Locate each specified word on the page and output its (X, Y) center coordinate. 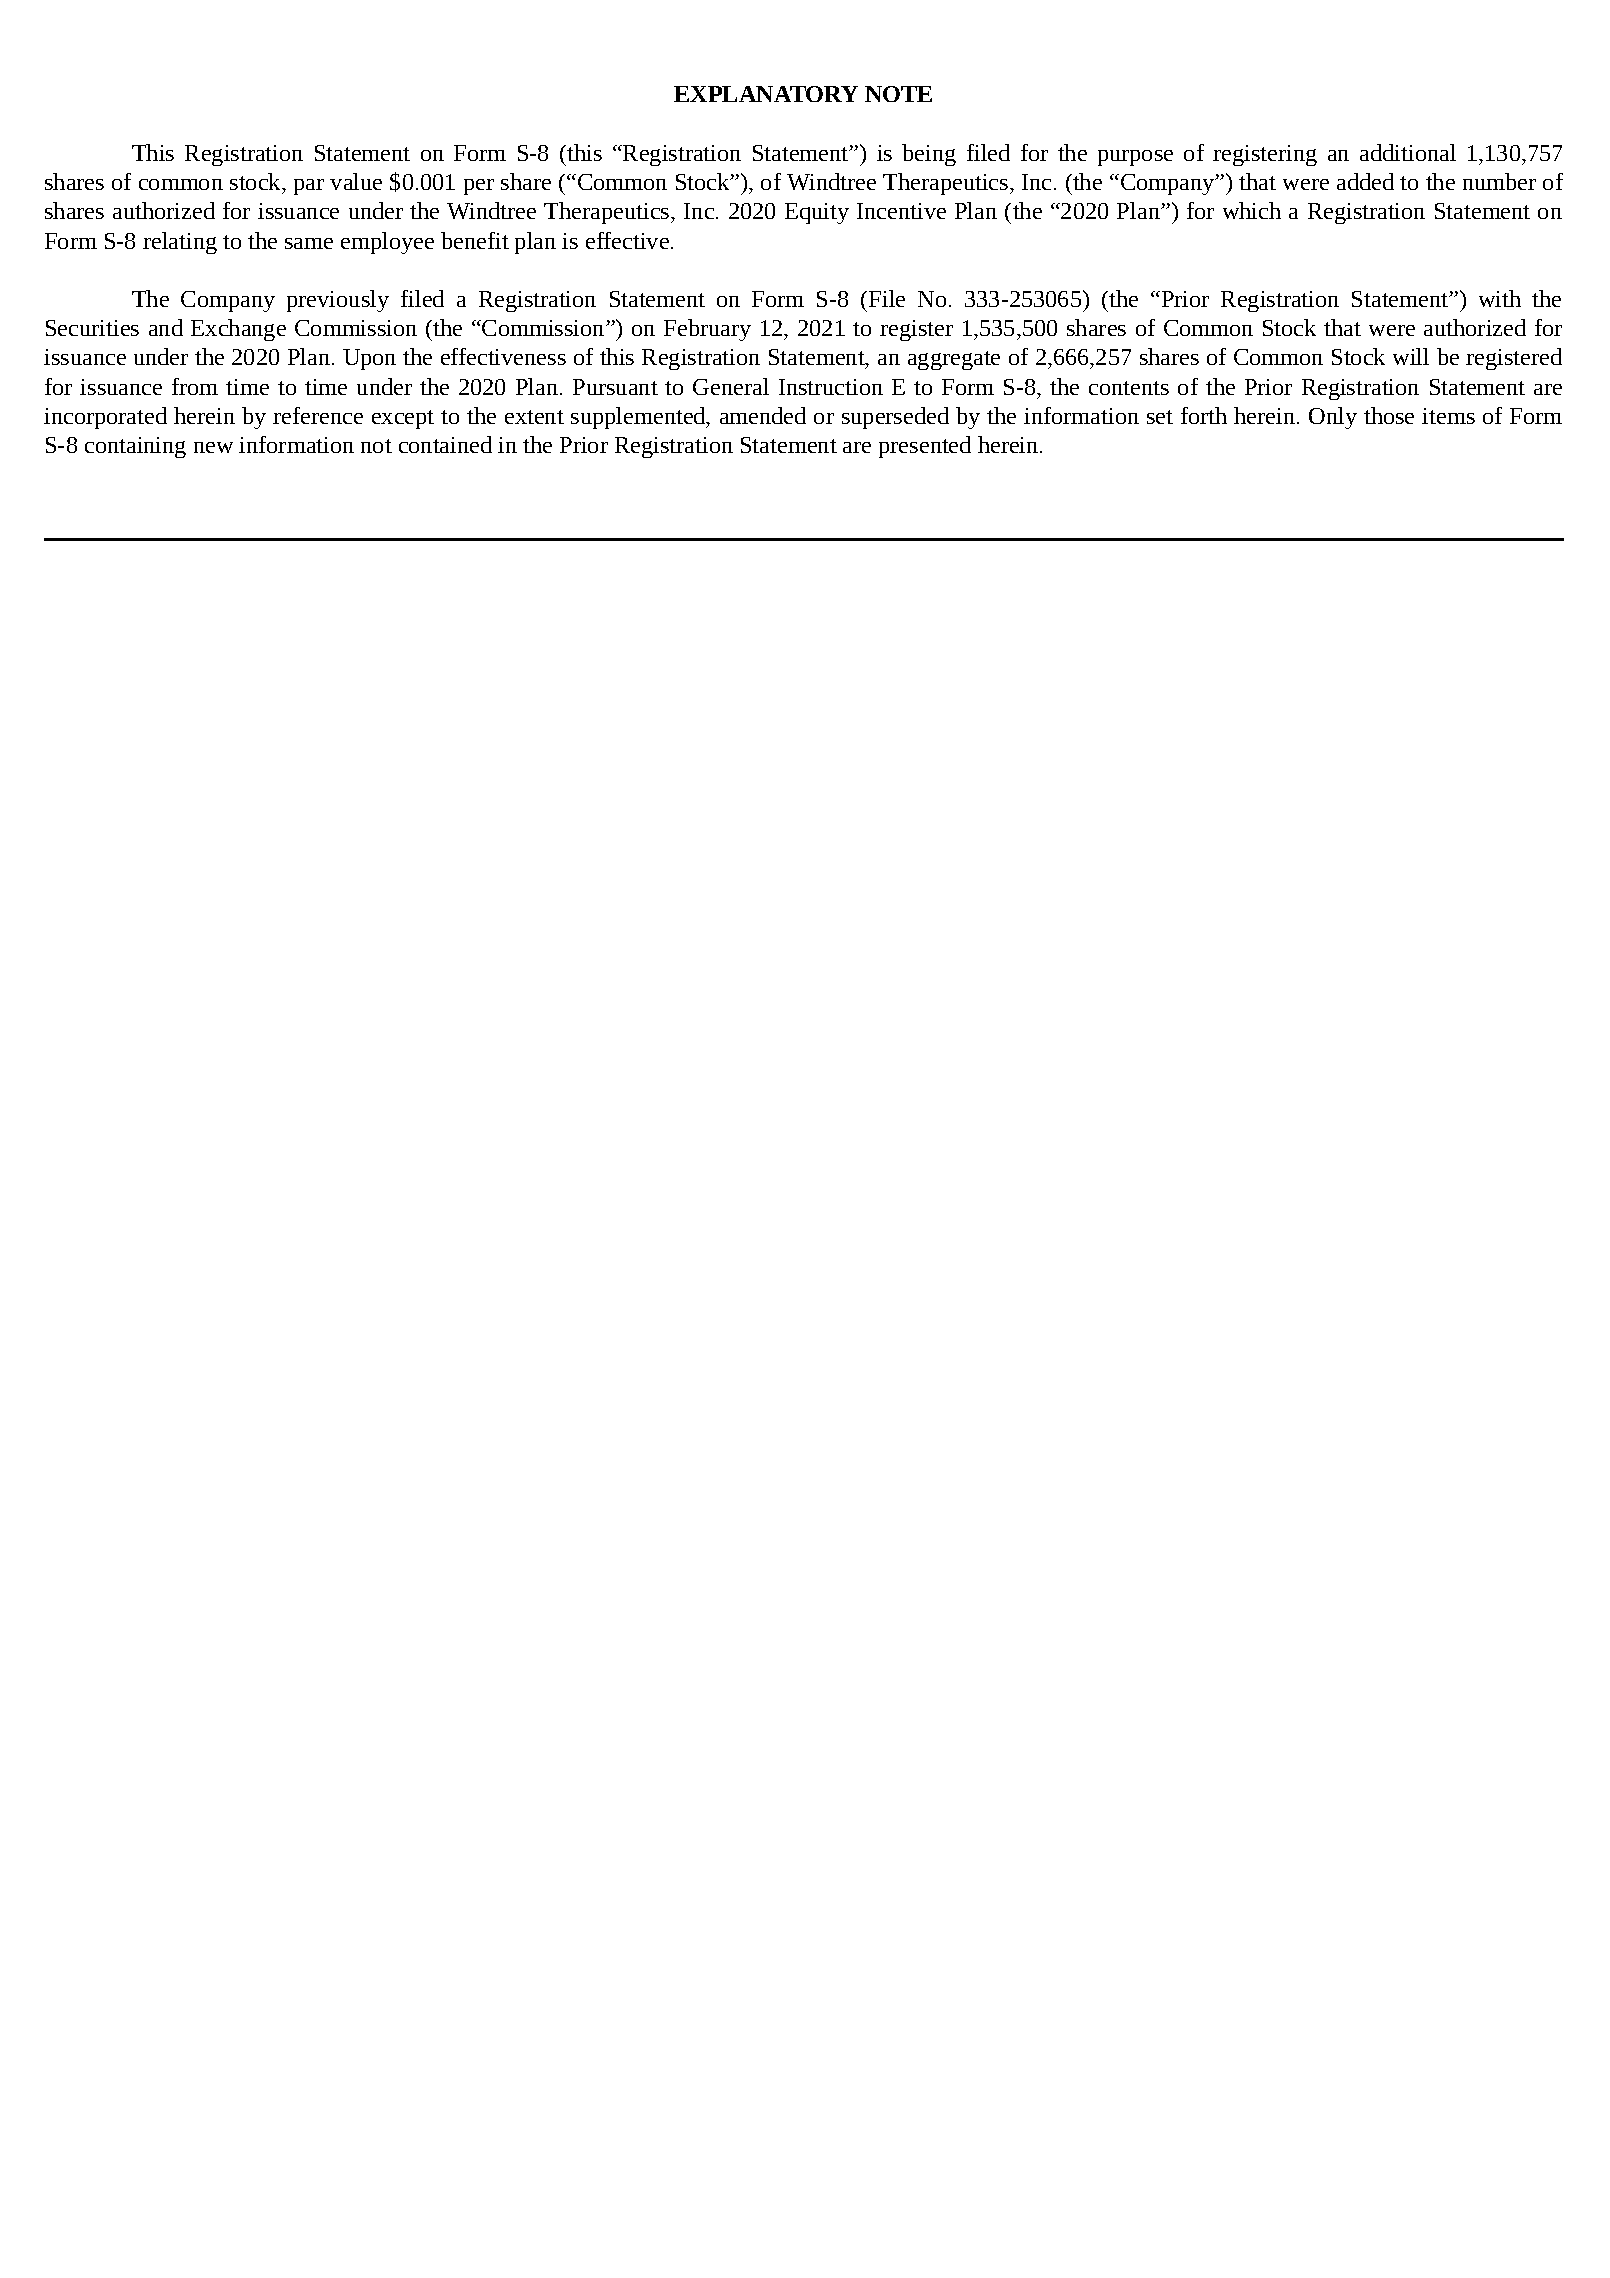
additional (1408, 152)
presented (925, 447)
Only (1333, 418)
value (356, 181)
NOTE (898, 94)
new (213, 447)
